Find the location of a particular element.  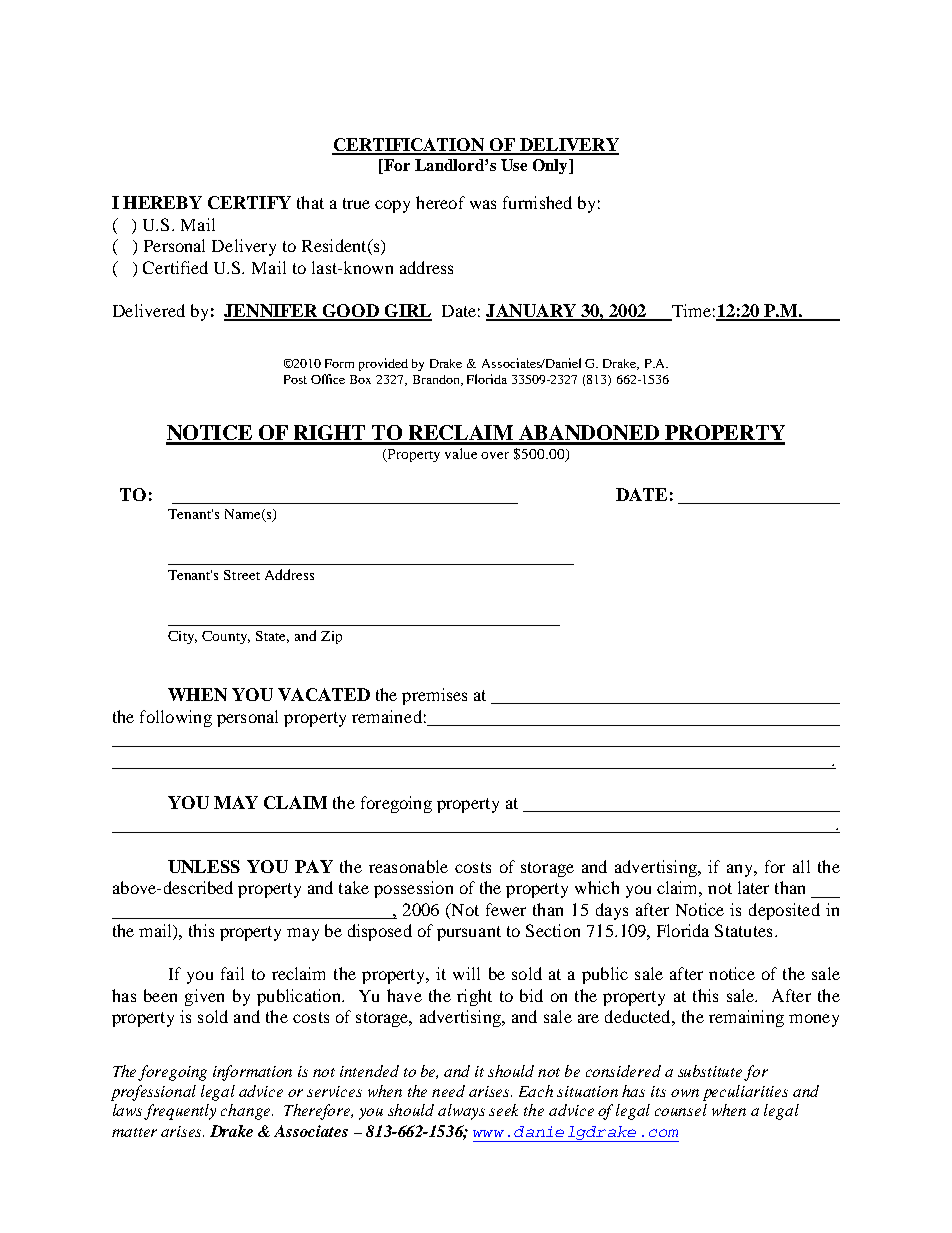

premises is located at coordinates (434, 696).
